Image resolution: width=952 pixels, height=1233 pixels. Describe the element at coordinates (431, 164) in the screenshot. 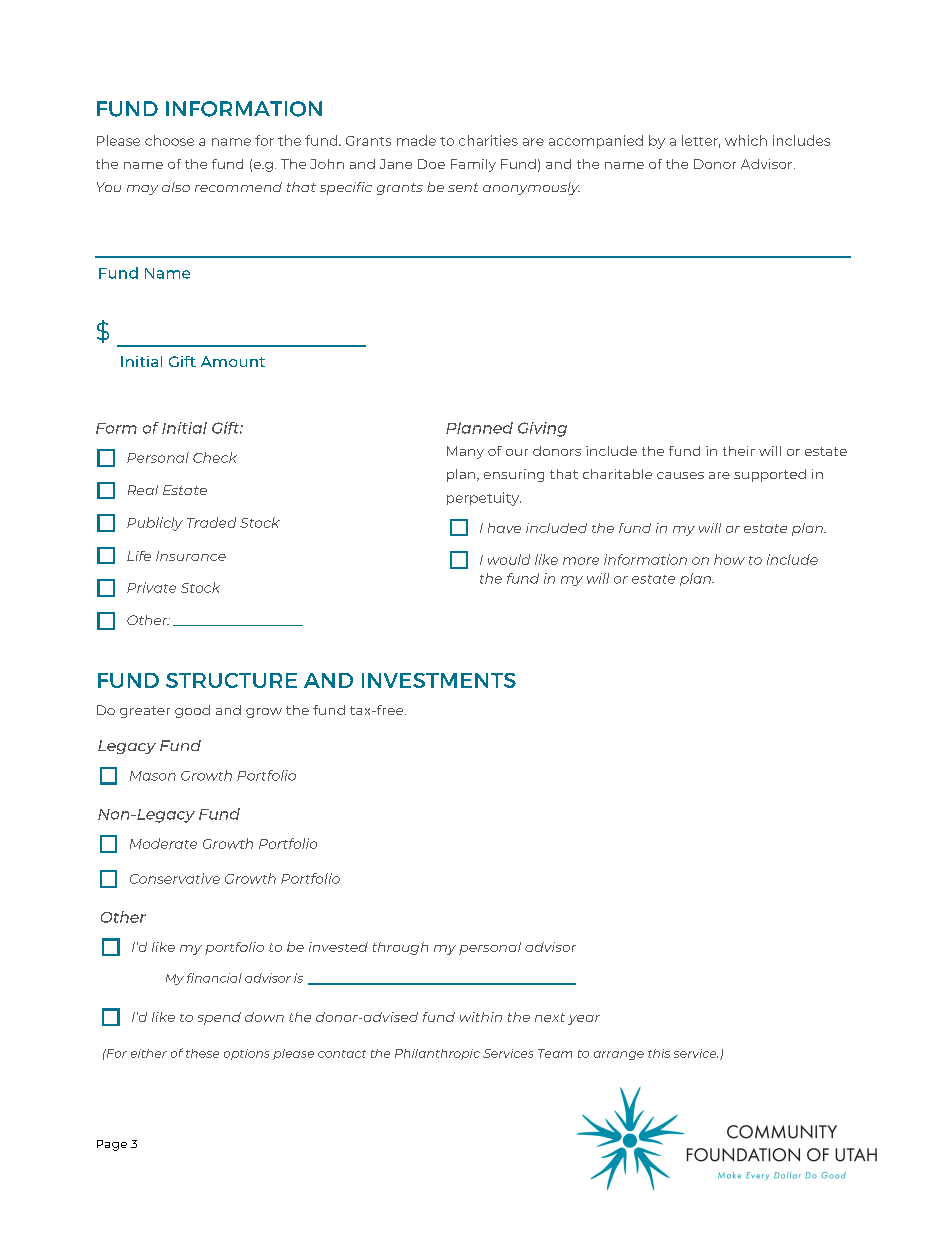

I see `Doe` at that location.
